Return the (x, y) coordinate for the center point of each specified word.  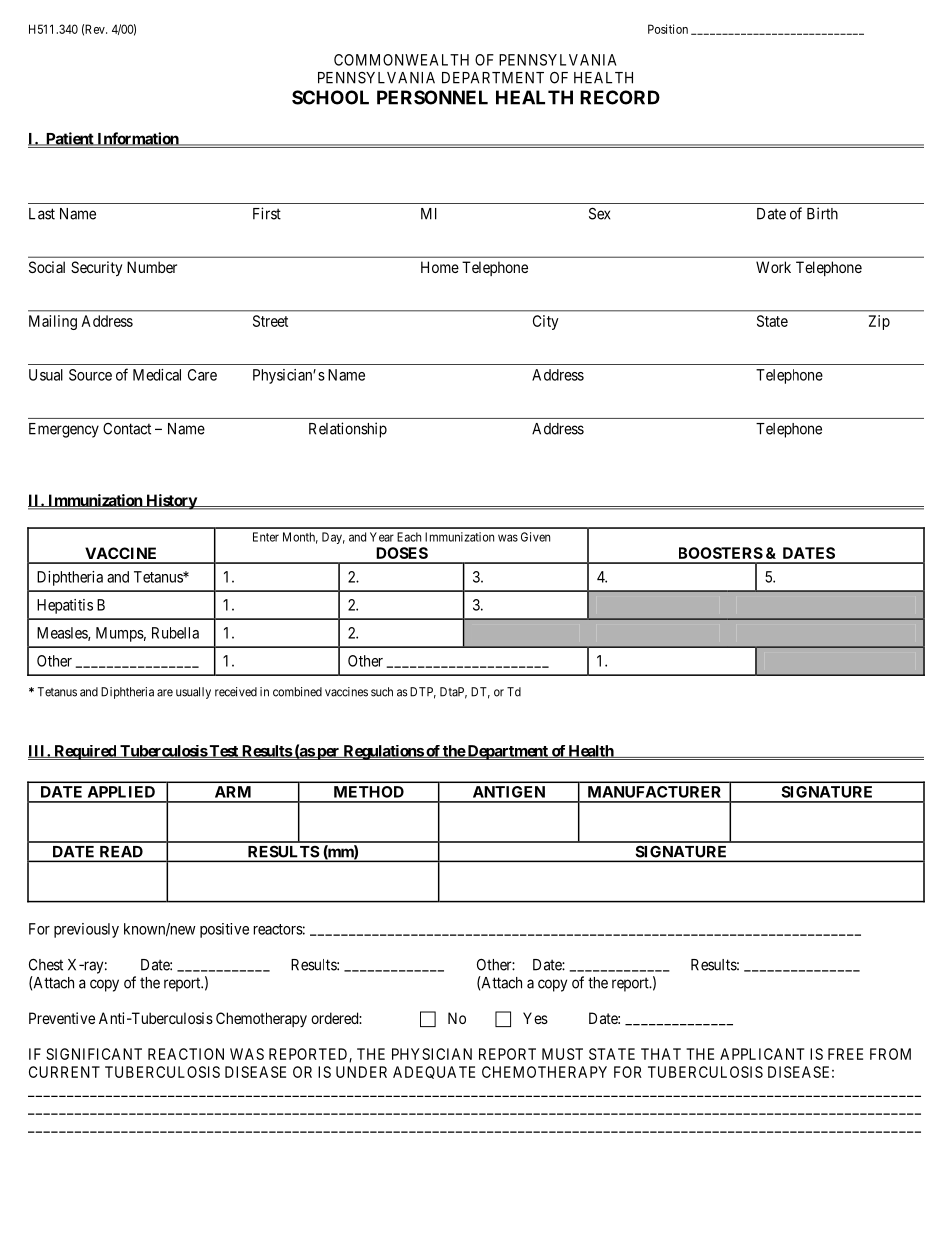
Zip (879, 322)
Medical (157, 375)
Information (138, 139)
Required (85, 752)
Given (535, 537)
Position (668, 29)
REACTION (186, 1054)
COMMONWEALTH (401, 60)
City (546, 322)
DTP (423, 693)
